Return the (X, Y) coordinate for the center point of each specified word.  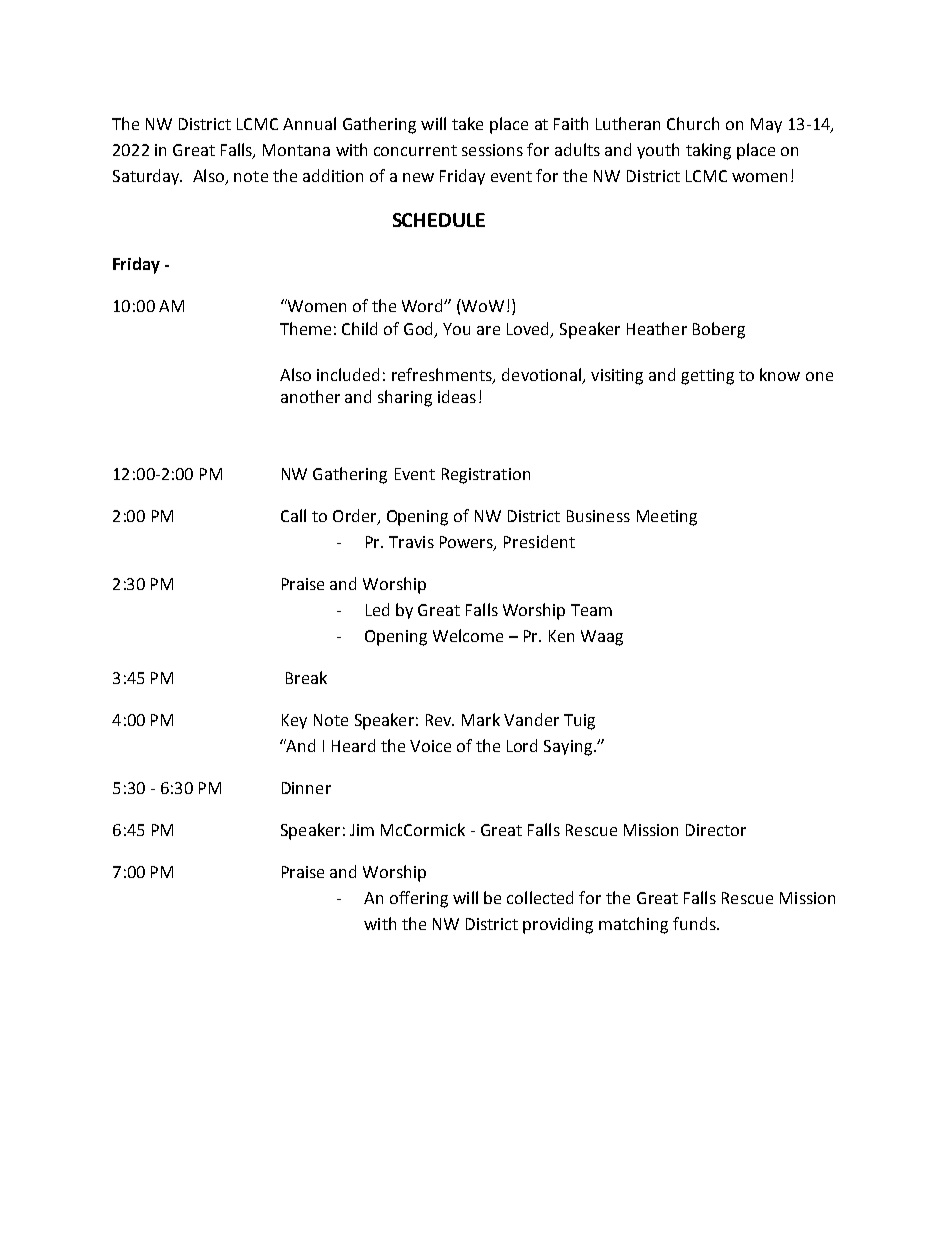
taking (708, 151)
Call (293, 515)
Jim (362, 830)
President (539, 541)
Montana (296, 150)
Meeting (667, 518)
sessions (492, 150)
